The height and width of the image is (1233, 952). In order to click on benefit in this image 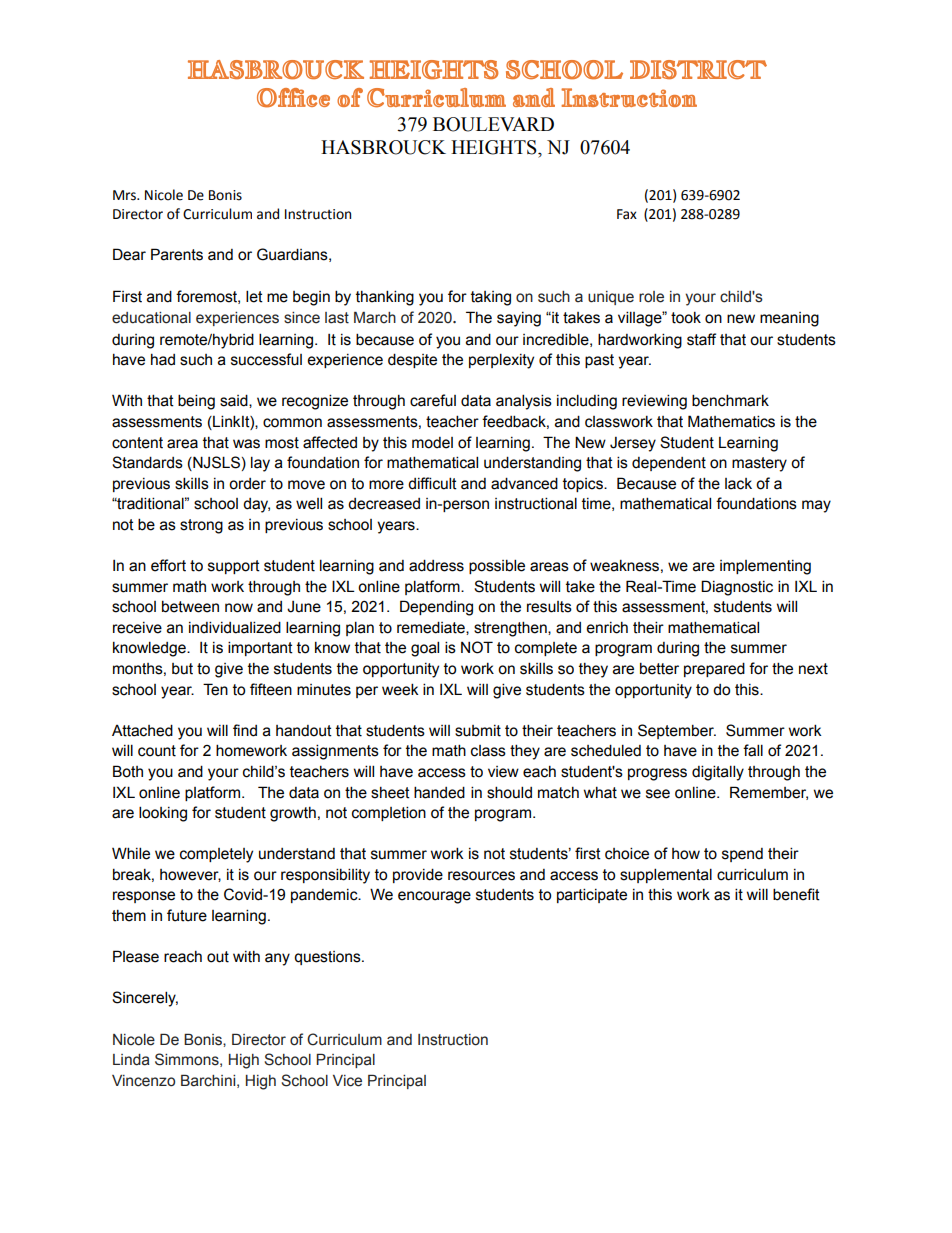, I will do `click(796, 894)`.
